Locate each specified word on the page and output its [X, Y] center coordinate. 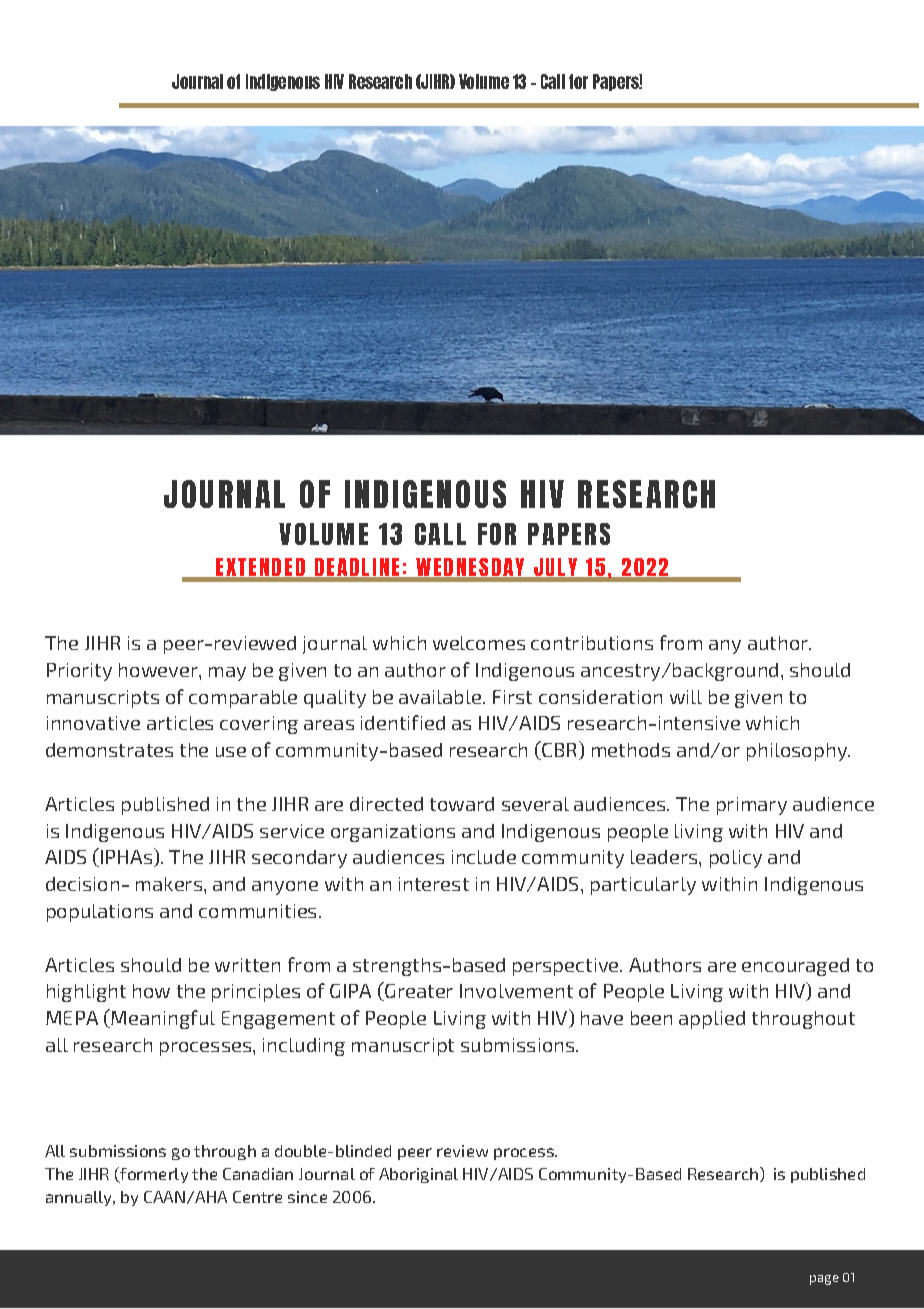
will [686, 697]
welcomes [479, 643]
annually [80, 1198]
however [159, 670]
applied [712, 1020]
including [304, 1047]
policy [736, 859]
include [484, 857]
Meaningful [162, 1019]
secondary [299, 859]
